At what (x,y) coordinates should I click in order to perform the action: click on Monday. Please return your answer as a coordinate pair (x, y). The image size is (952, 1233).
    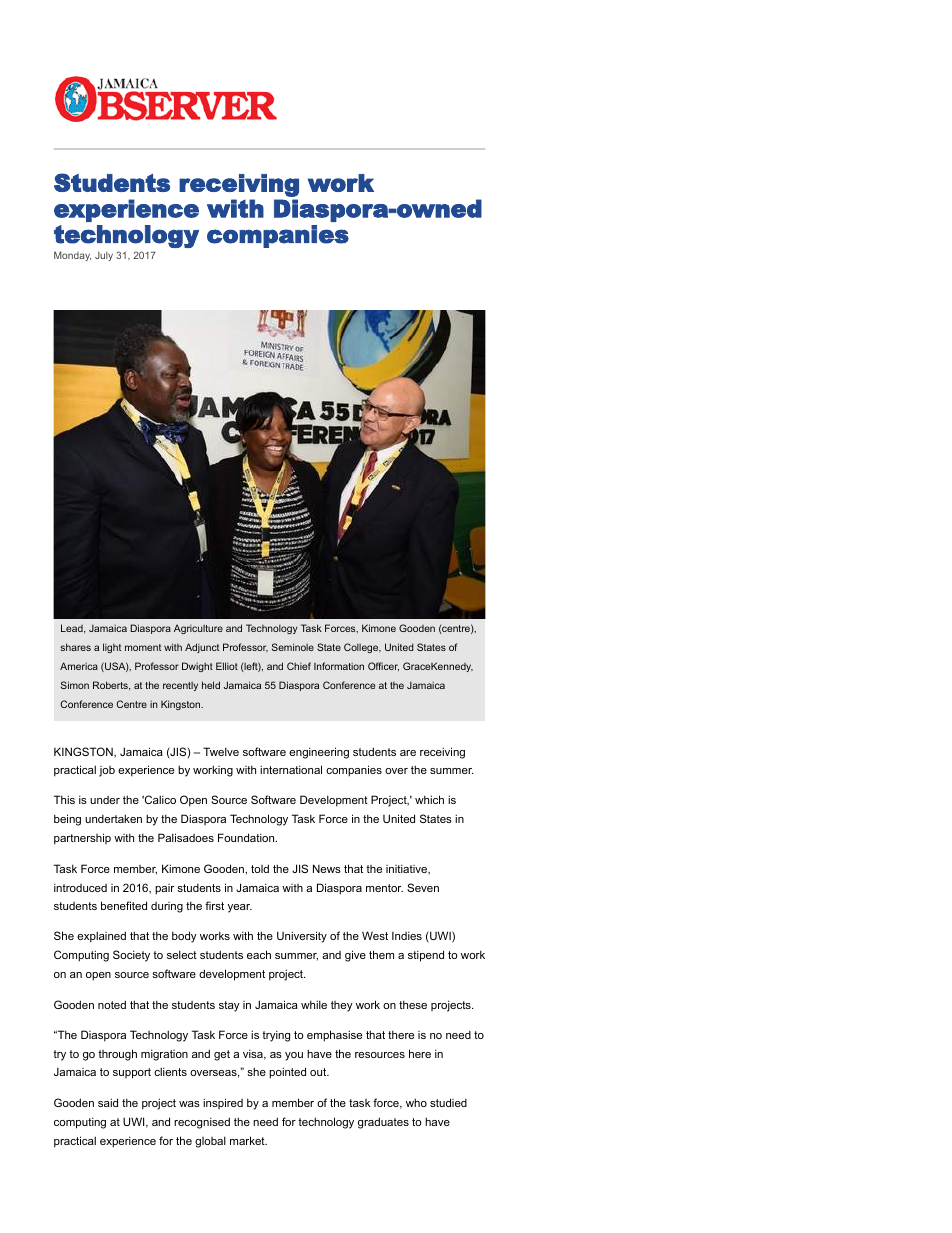
    Looking at the image, I should click on (72, 256).
